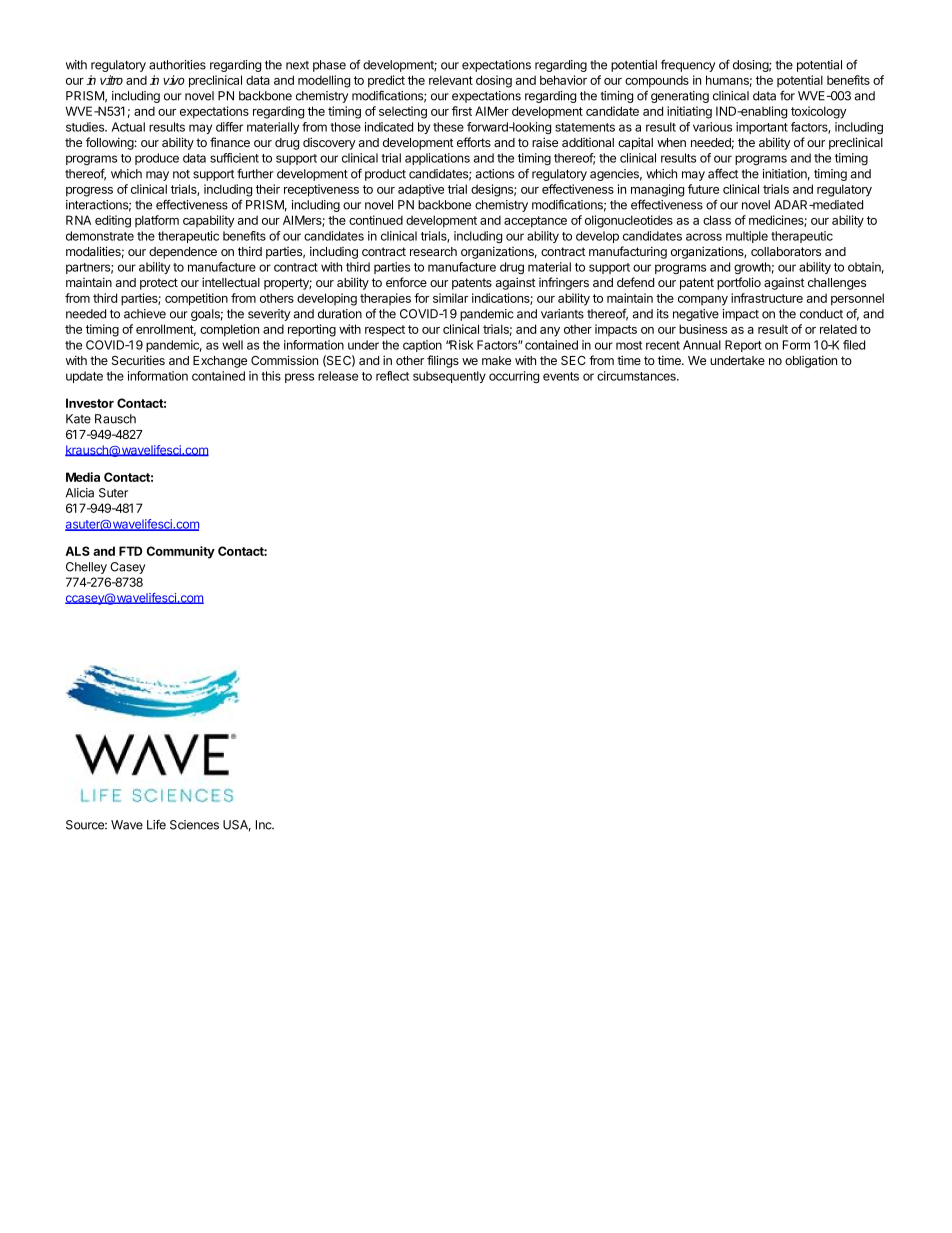 Image resolution: width=952 pixels, height=1233 pixels. What do you see at coordinates (181, 552) in the screenshot?
I see `Community` at bounding box center [181, 552].
